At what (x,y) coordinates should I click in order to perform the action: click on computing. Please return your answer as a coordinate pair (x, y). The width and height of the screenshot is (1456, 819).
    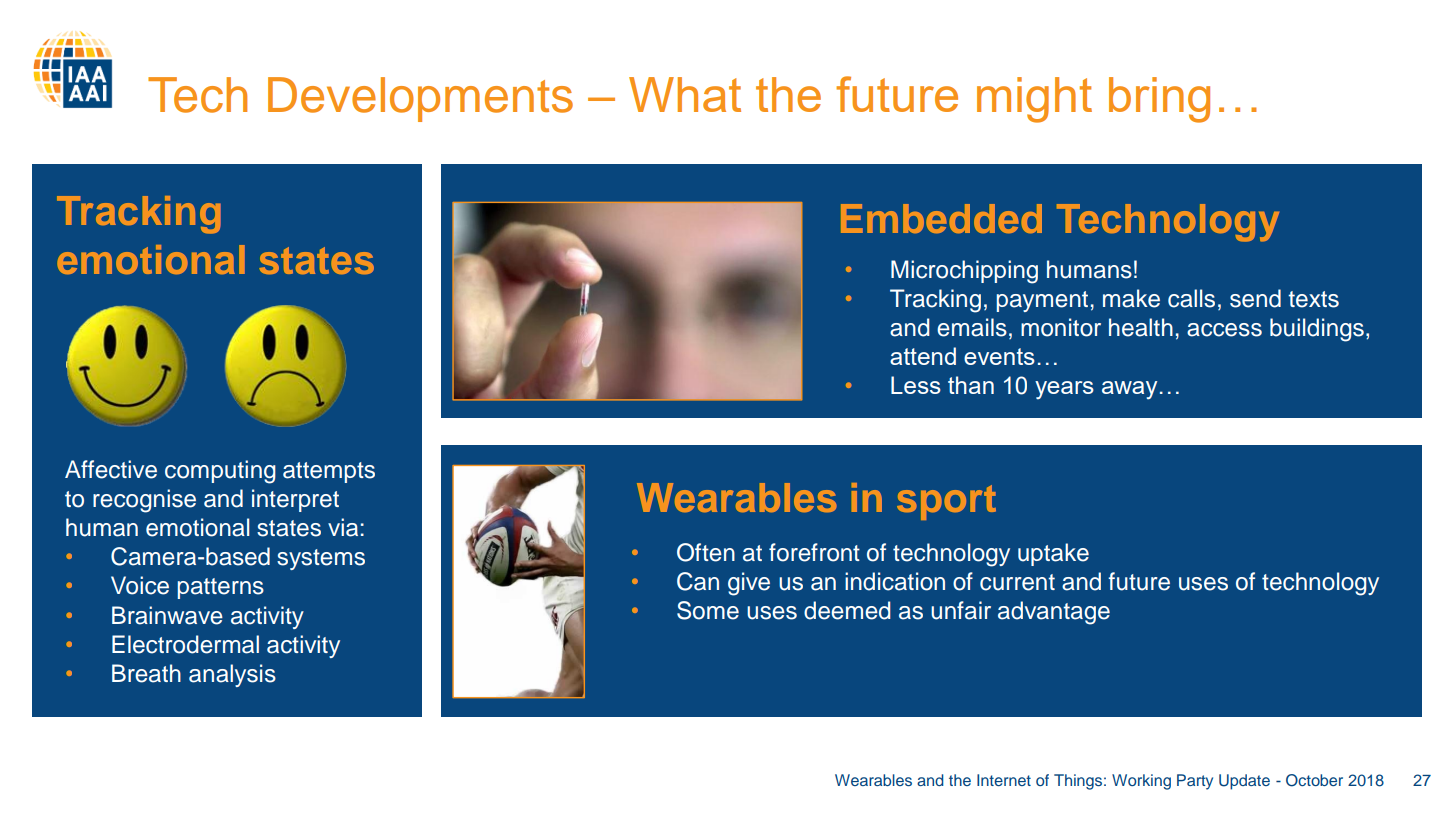
    Looking at the image, I should click on (220, 472).
